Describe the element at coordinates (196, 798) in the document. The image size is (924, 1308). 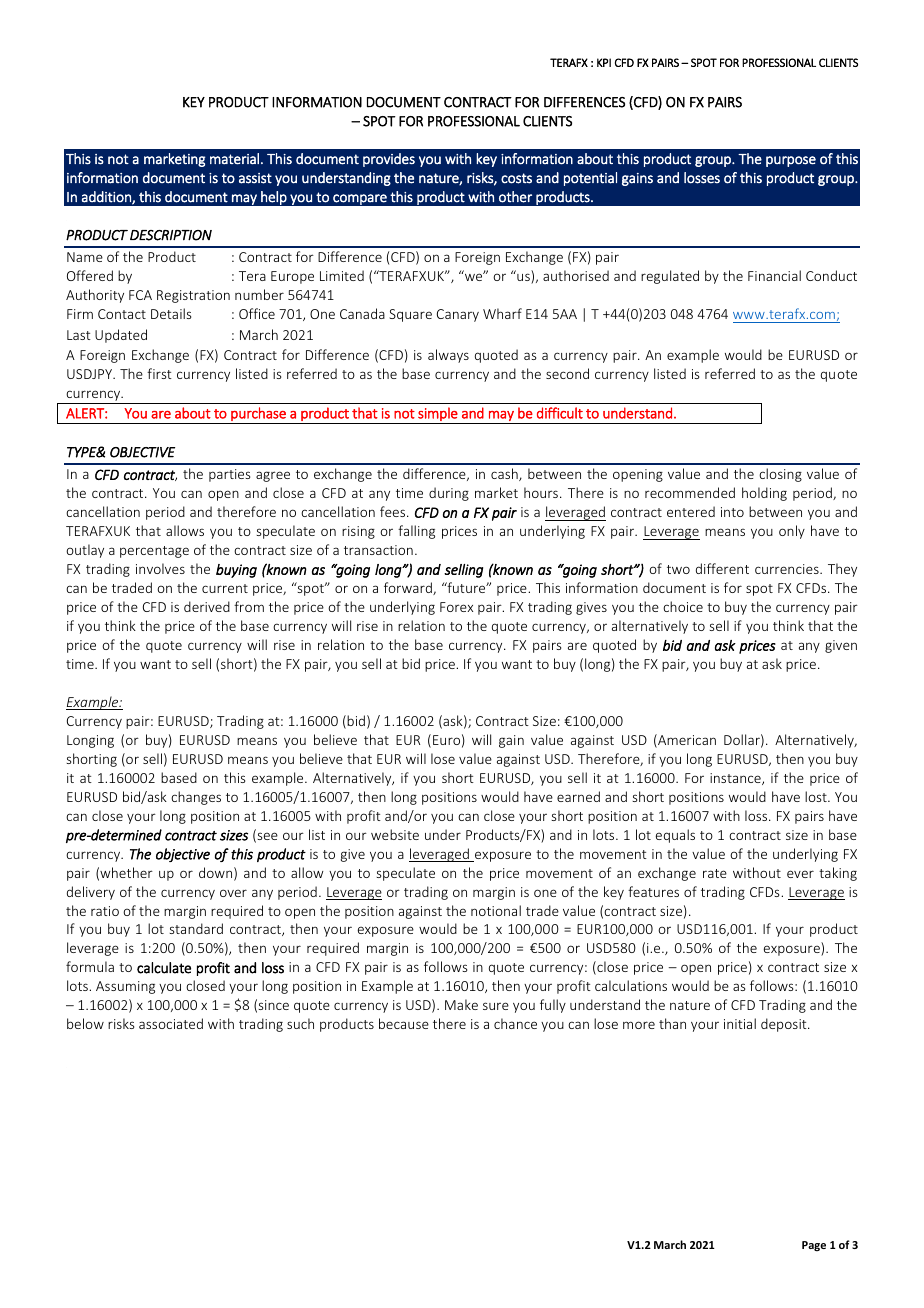
I see `changes` at that location.
